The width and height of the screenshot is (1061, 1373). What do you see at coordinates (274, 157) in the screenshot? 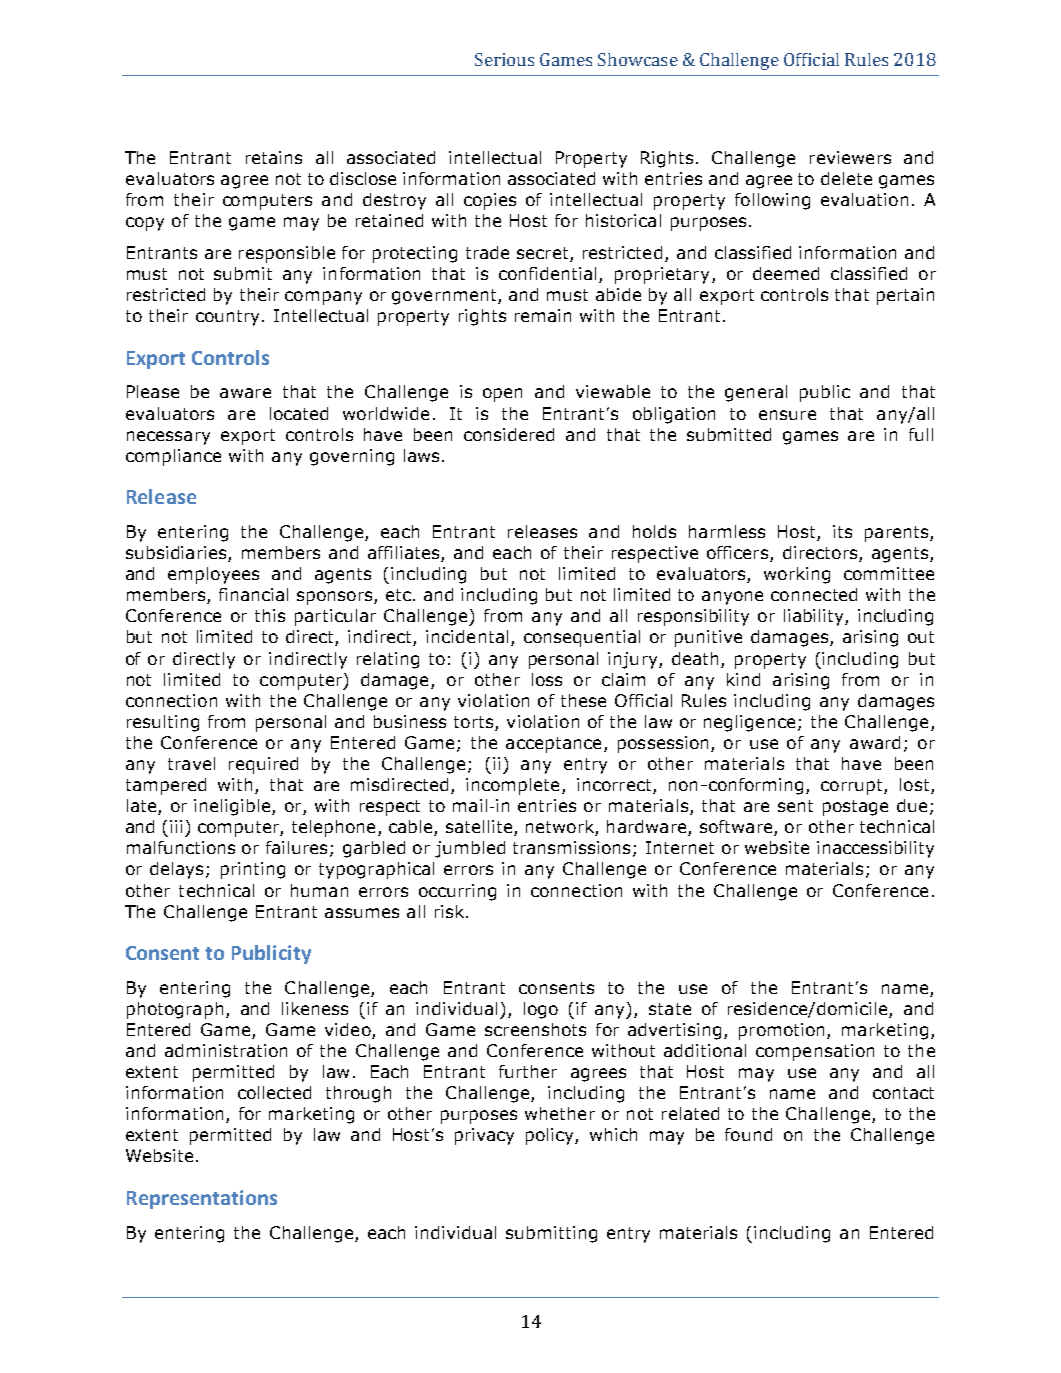
I see `retains` at bounding box center [274, 157].
